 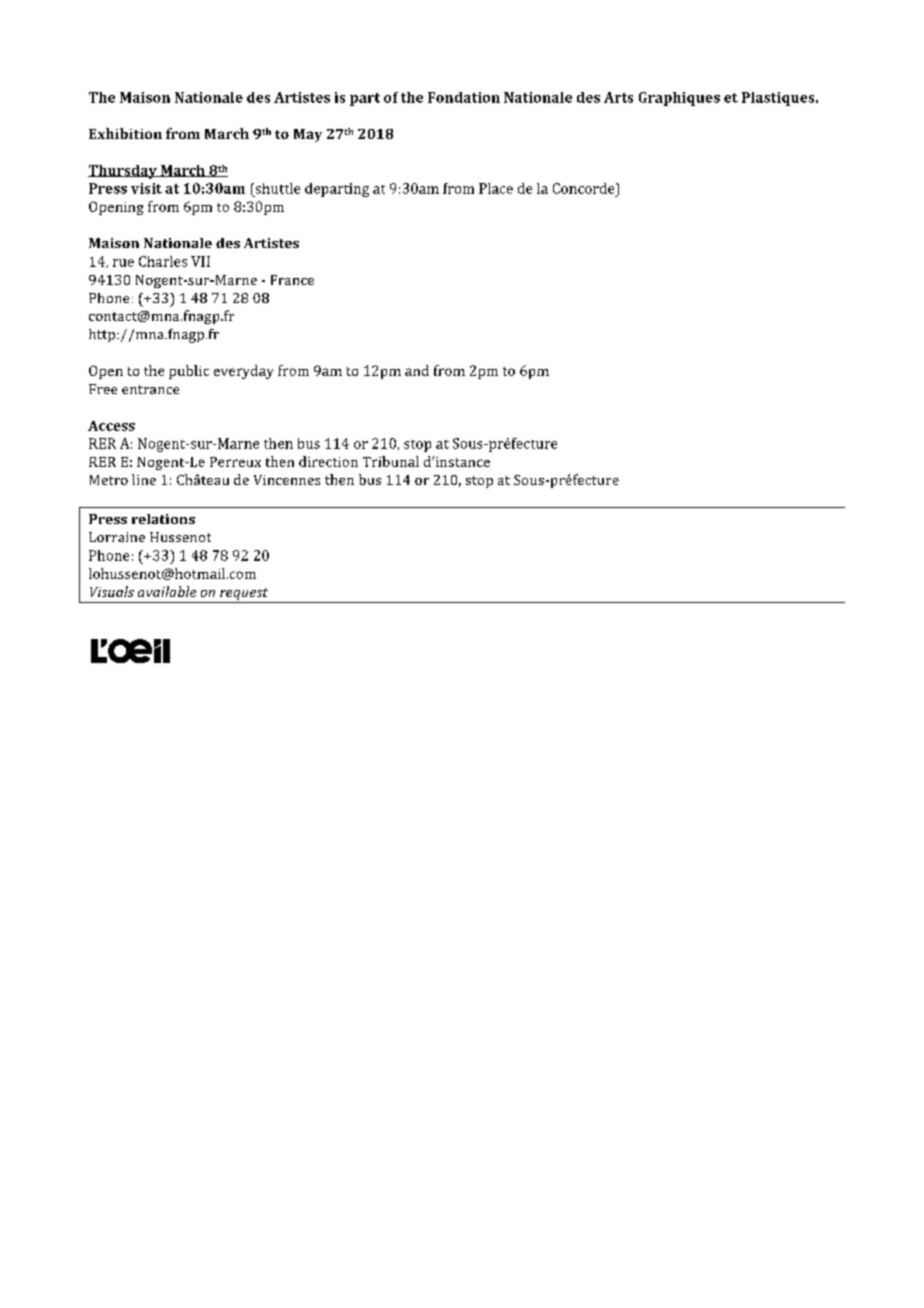 I want to click on Charles, so click(x=163, y=261).
